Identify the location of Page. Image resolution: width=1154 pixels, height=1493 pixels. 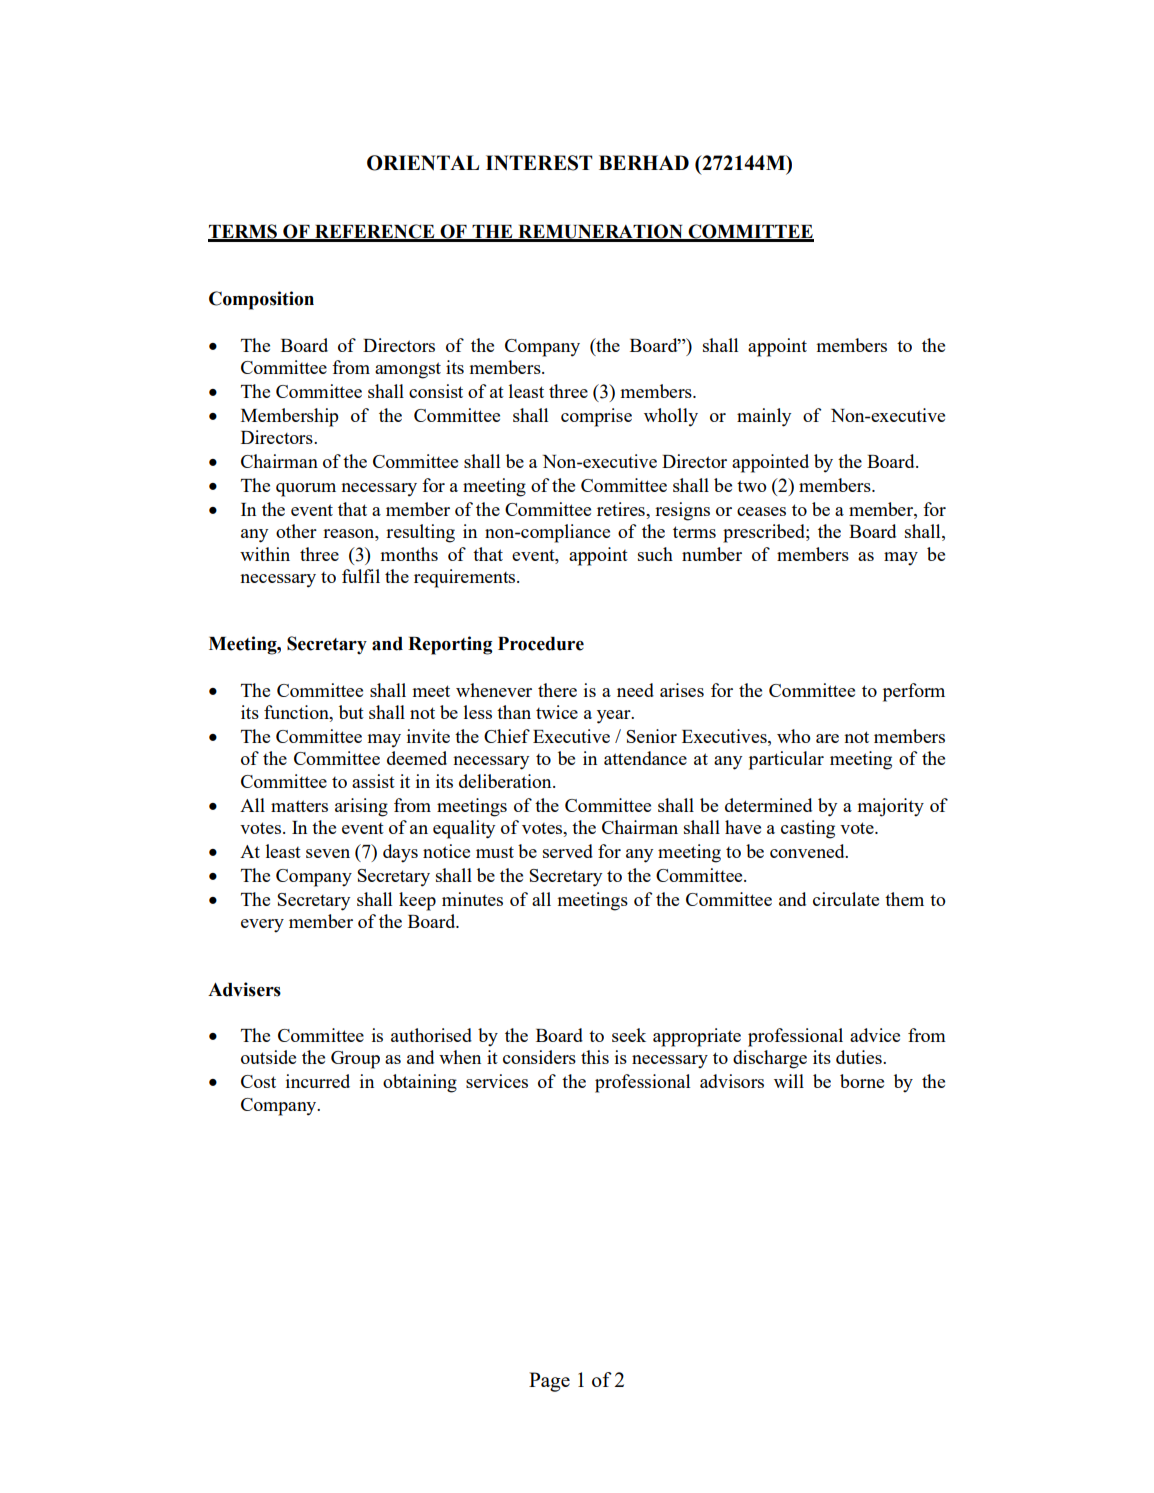
(549, 1382).
